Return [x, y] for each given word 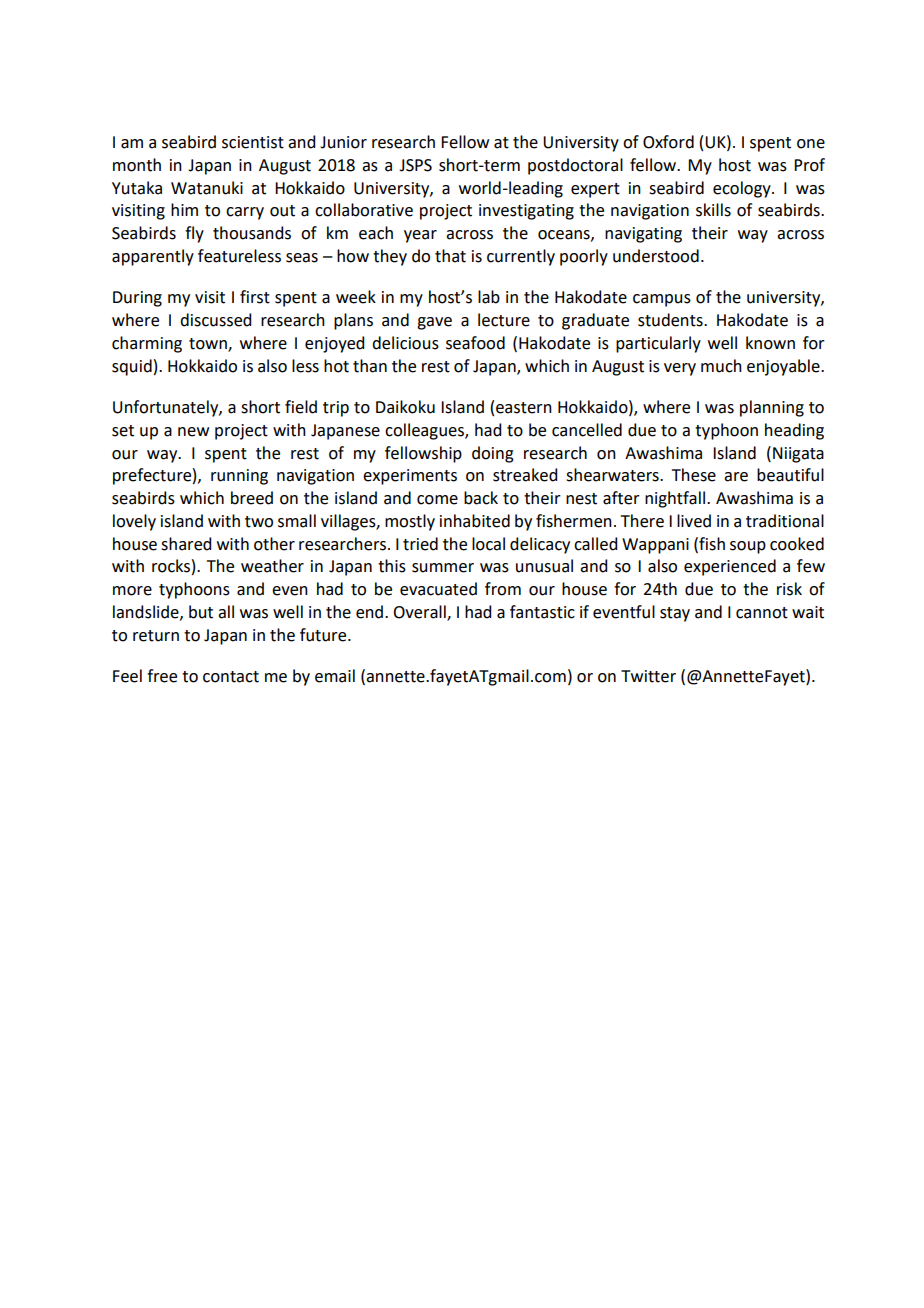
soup [748, 547]
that [450, 256]
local [488, 544]
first [255, 297]
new [193, 432]
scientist [253, 142]
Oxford [668, 142]
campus [662, 300]
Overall [420, 613]
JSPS [415, 165]
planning [772, 408]
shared [186, 544]
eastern [524, 408]
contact [231, 677]
